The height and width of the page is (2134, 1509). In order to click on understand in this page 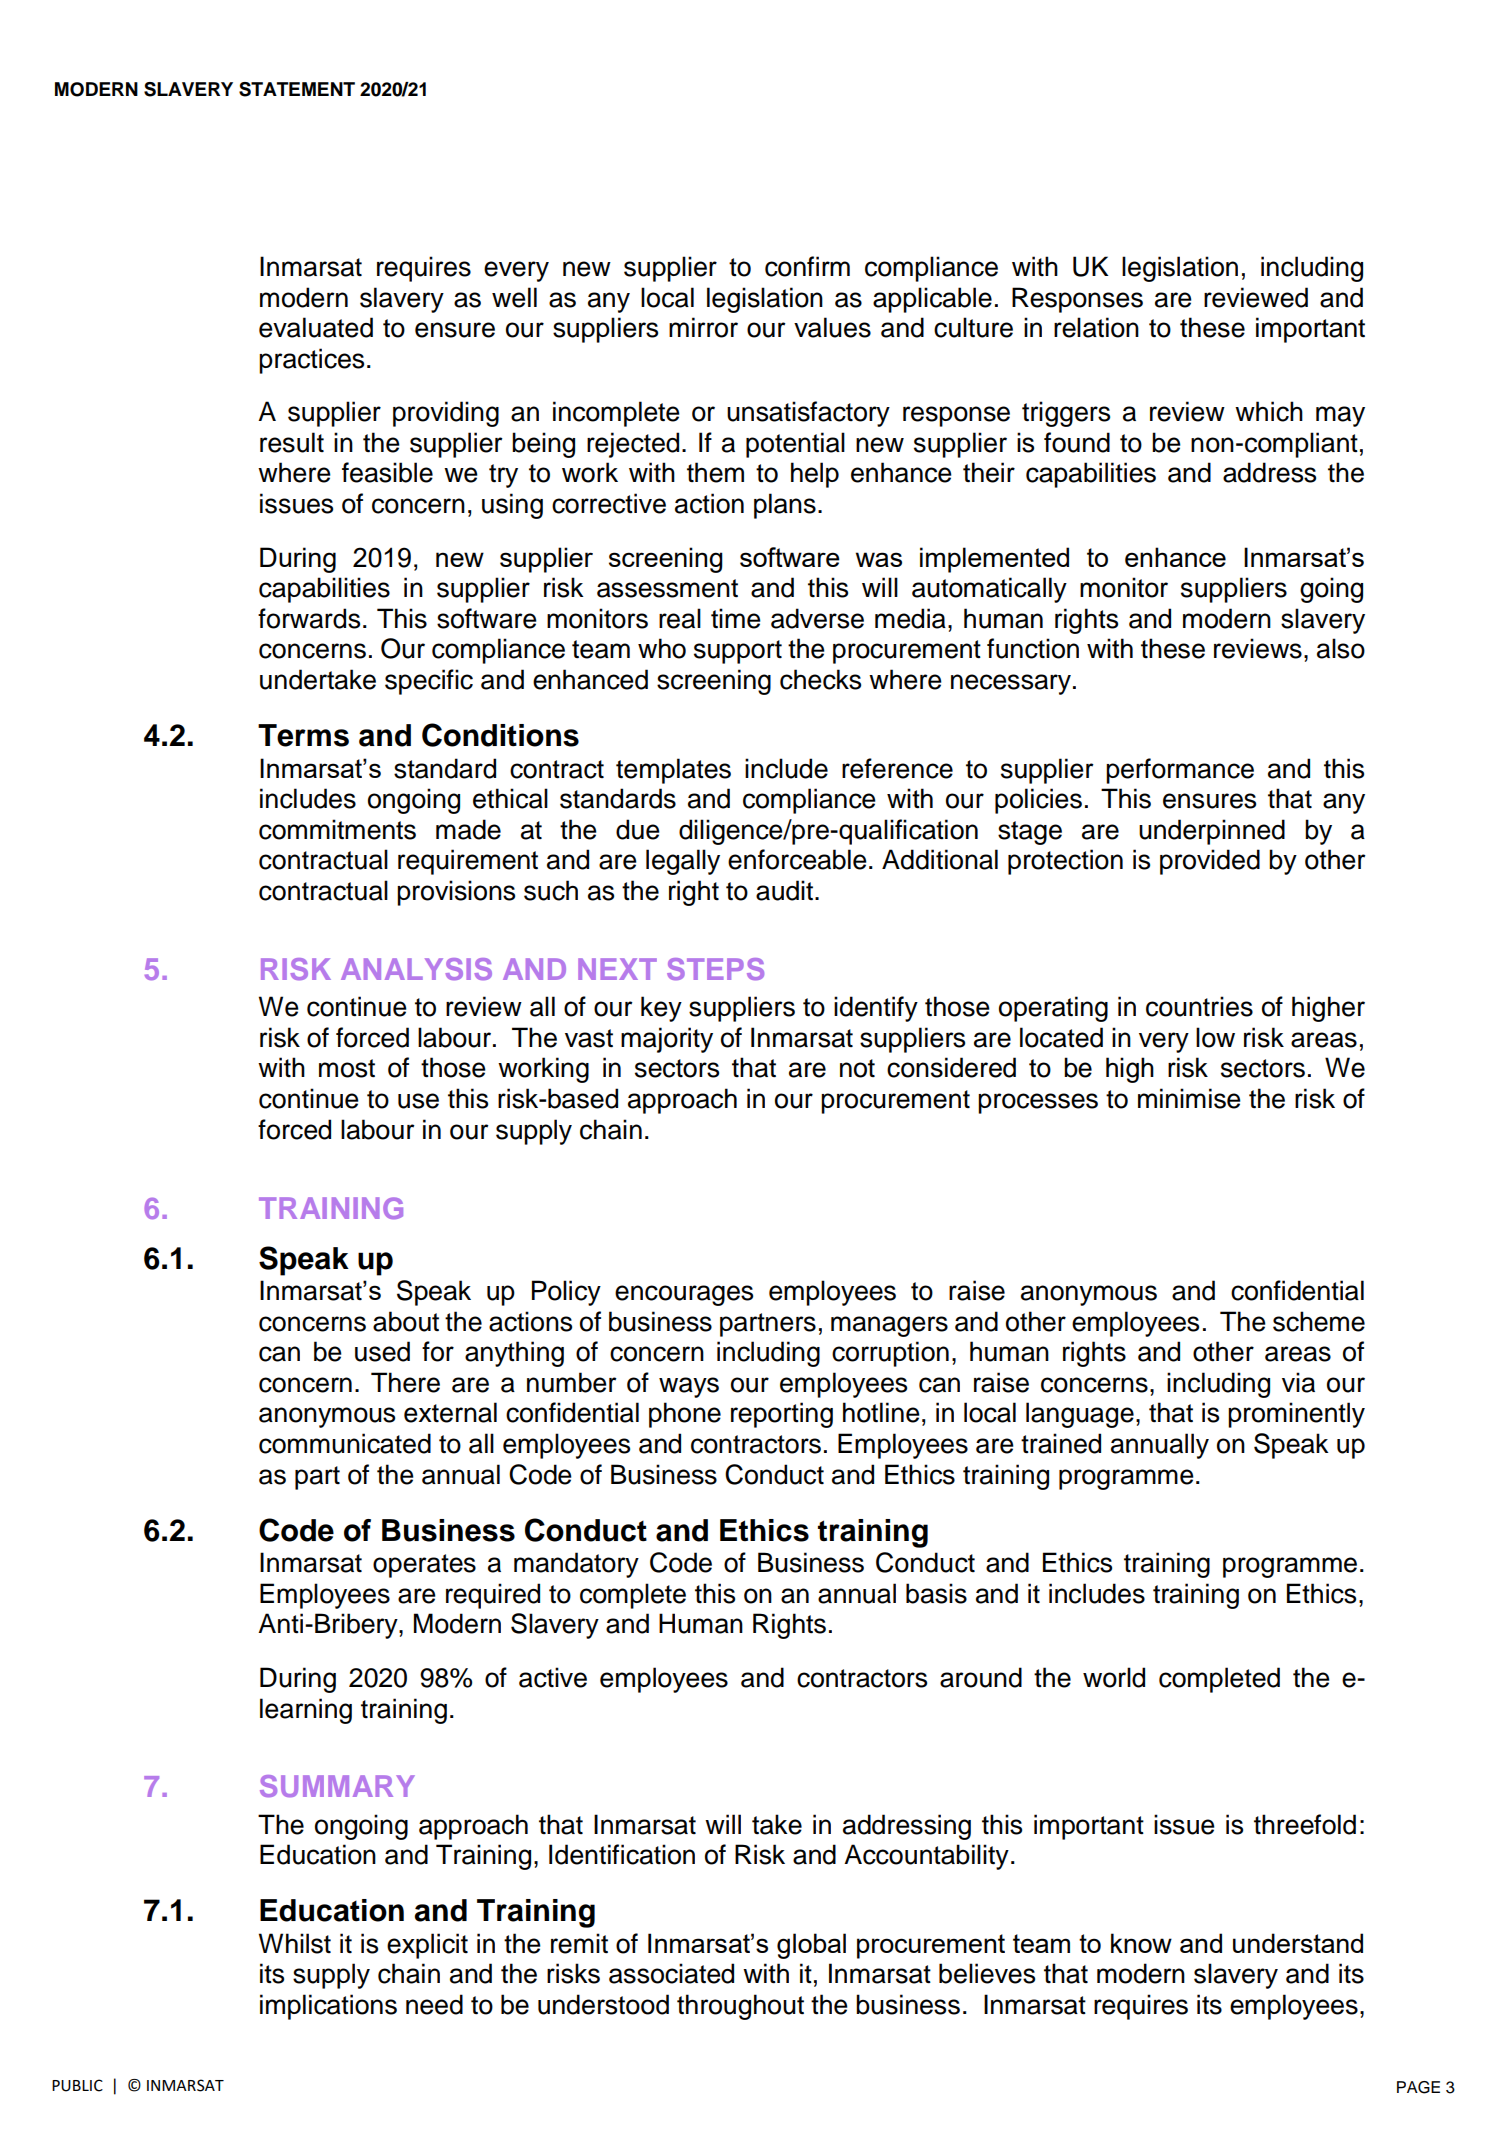, I will do `click(1298, 1943)`.
